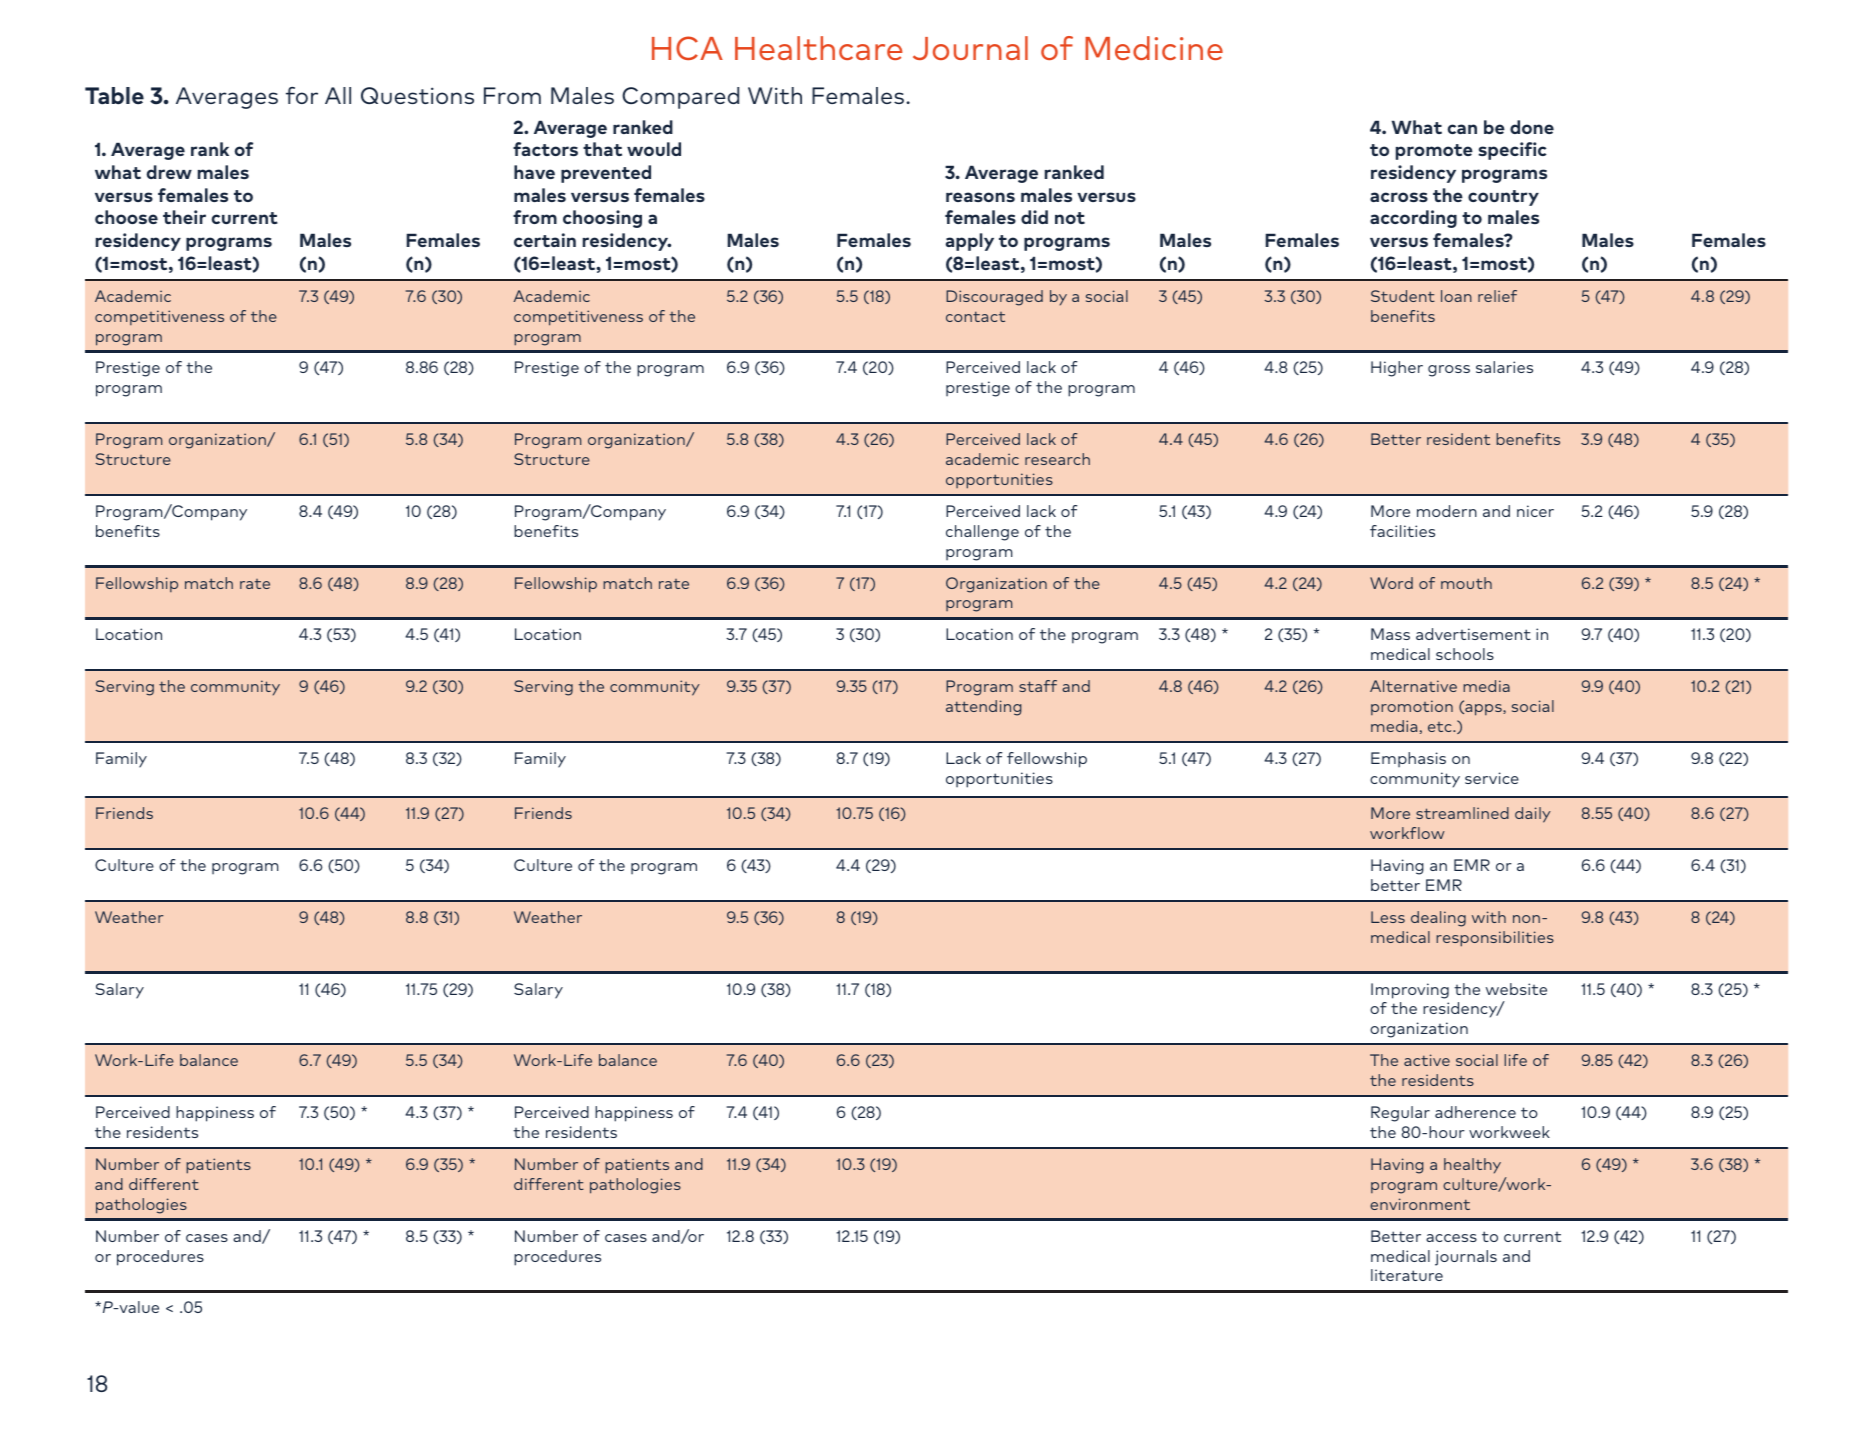  Describe the element at coordinates (1038, 686) in the screenshot. I see `staff` at that location.
